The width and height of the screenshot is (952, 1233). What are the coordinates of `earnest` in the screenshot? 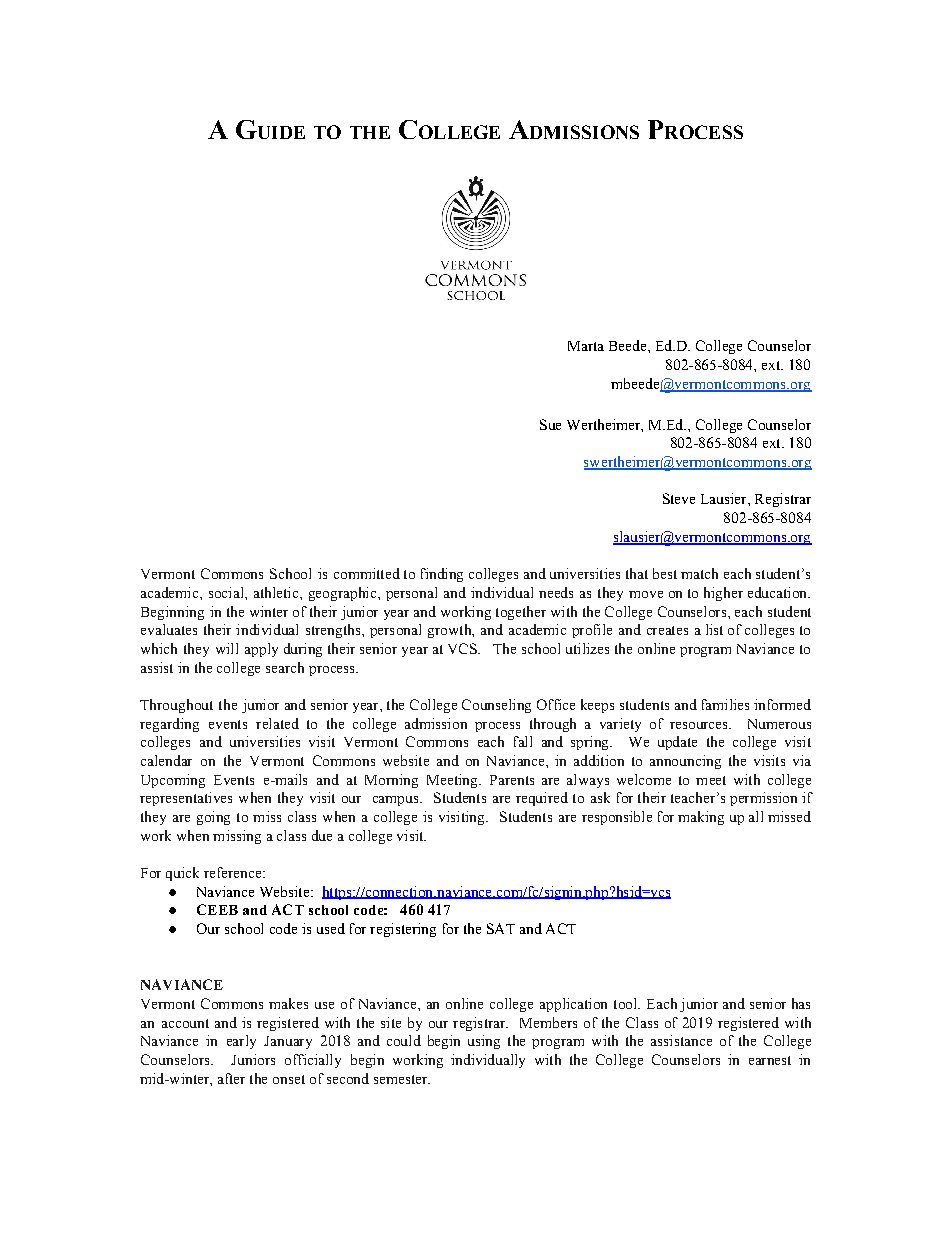 It's located at (770, 1060).
